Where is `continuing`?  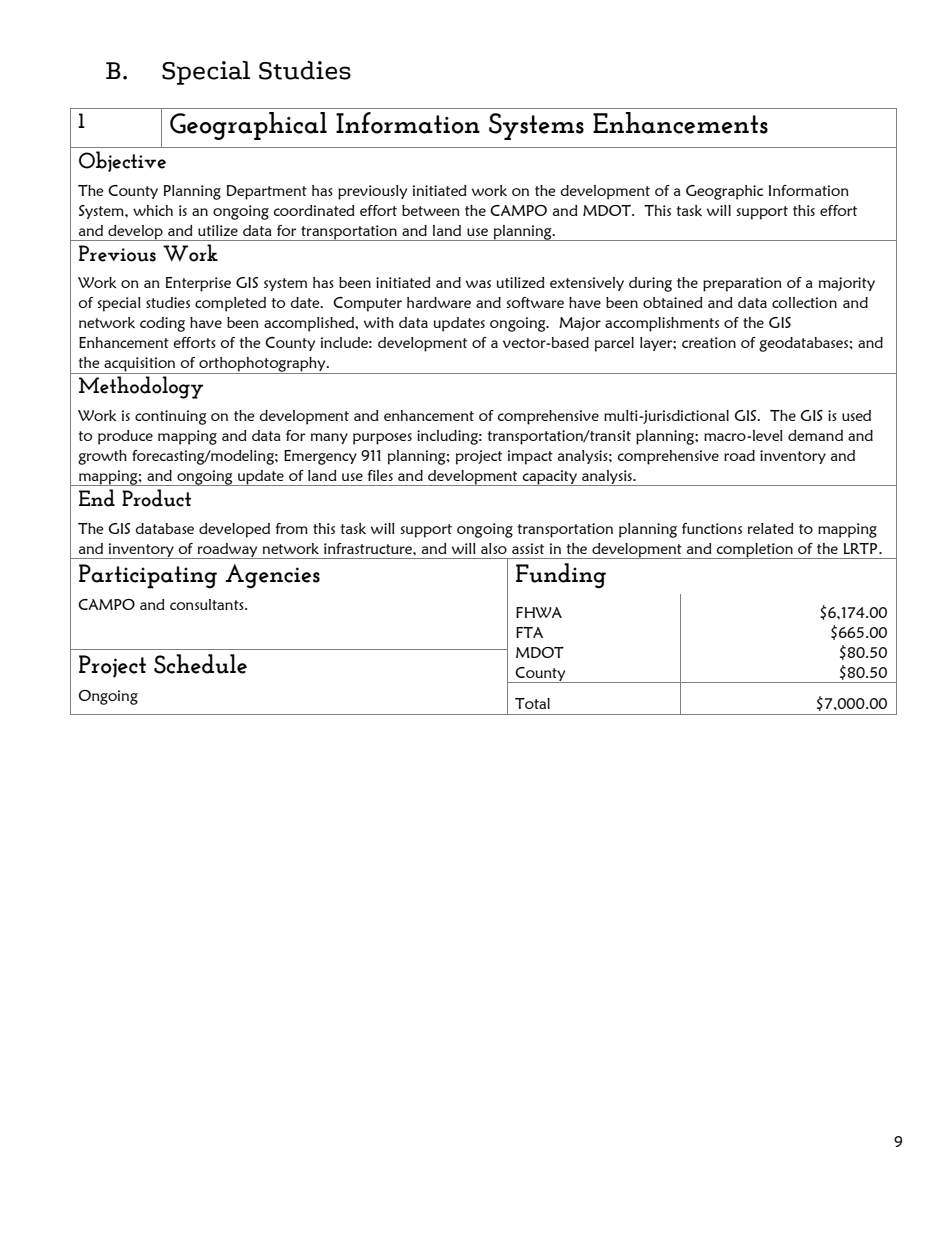
continuing is located at coordinates (171, 417).
